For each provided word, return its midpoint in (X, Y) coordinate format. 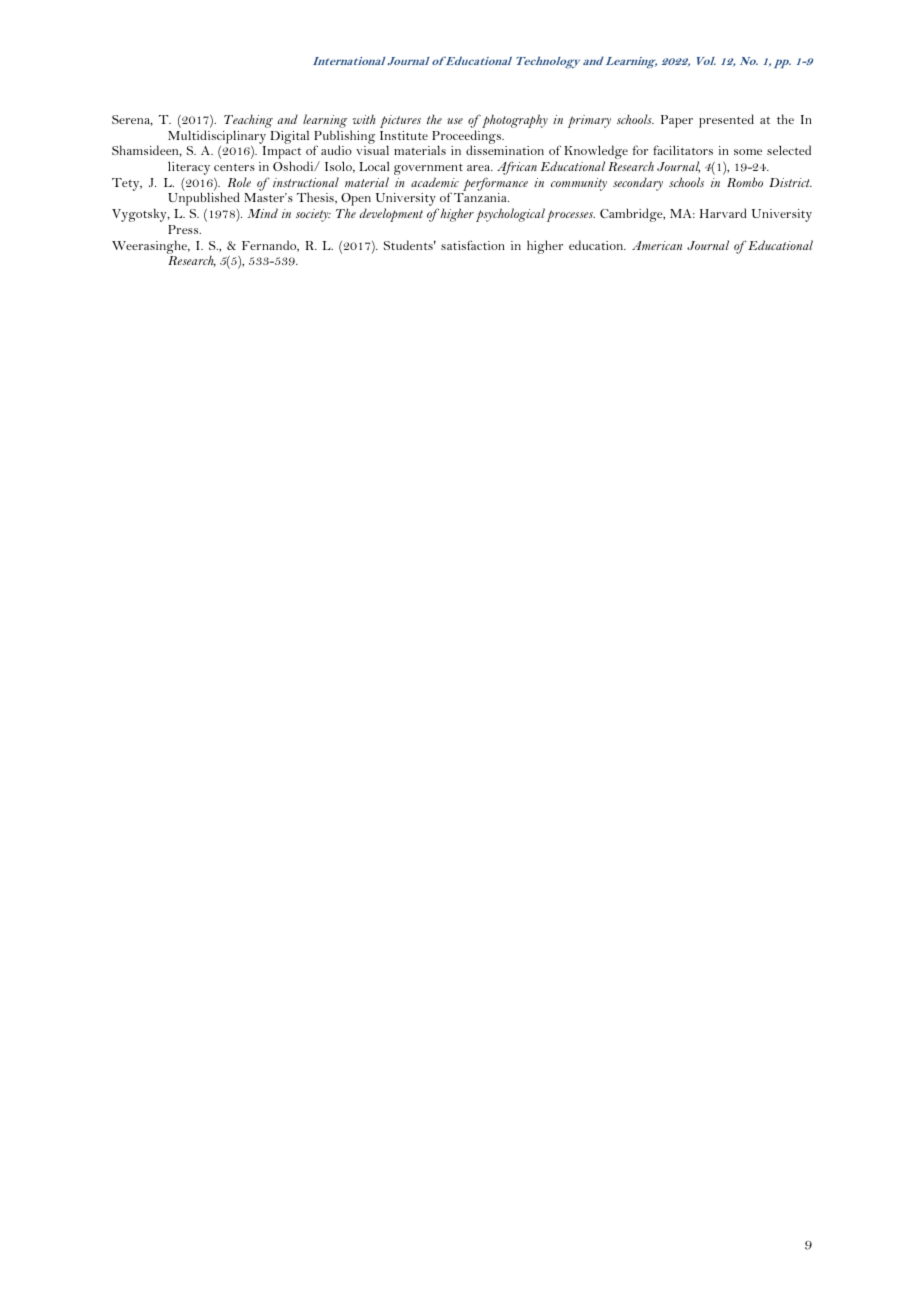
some (748, 152)
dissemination (505, 150)
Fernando (270, 246)
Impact (282, 154)
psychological (510, 215)
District (790, 182)
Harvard (723, 213)
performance (494, 185)
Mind (262, 213)
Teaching (248, 122)
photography (514, 121)
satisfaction (473, 245)
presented (726, 121)
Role (239, 182)
